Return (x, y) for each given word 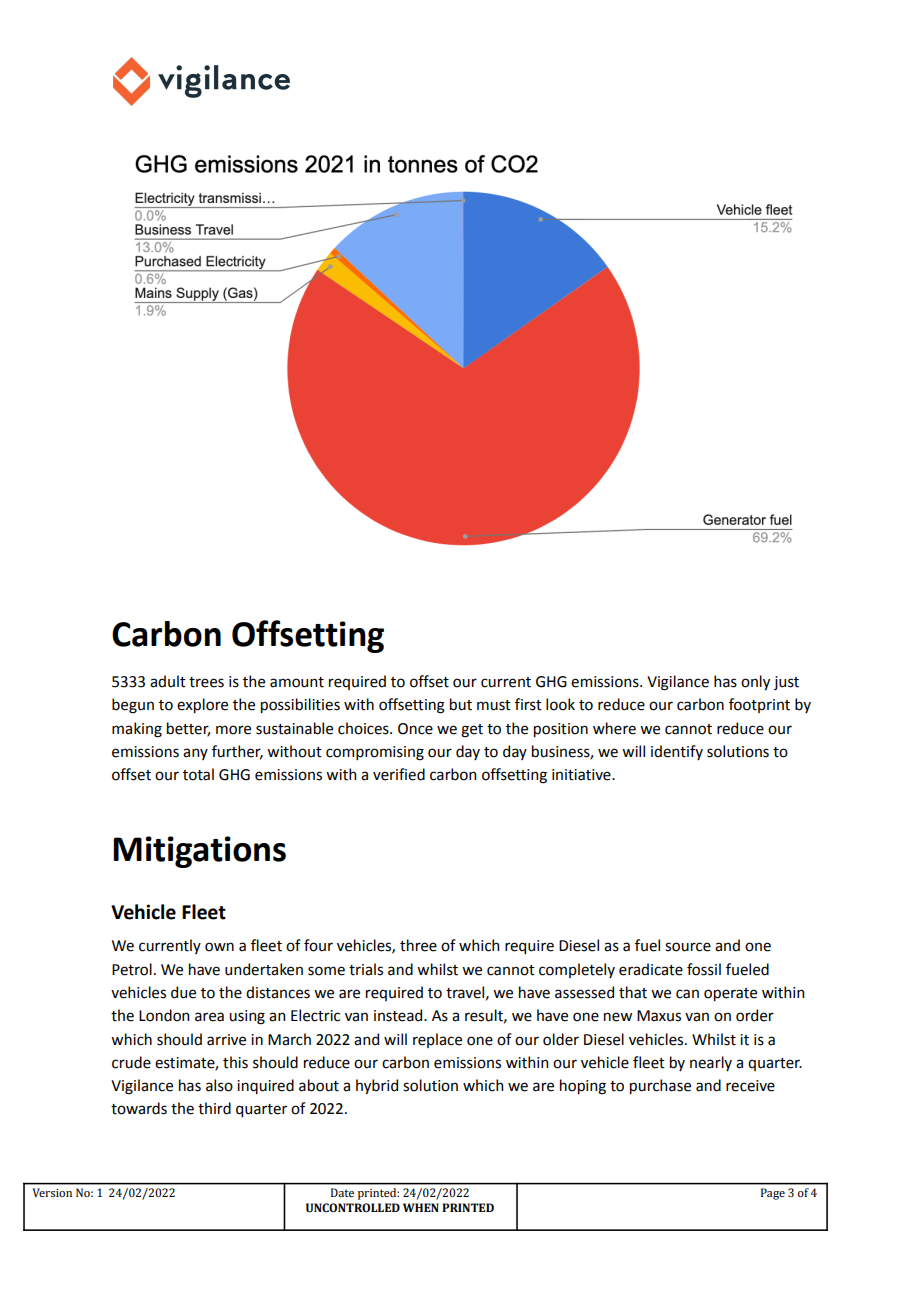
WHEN (421, 1207)
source (688, 947)
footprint (759, 705)
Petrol (132, 969)
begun (133, 706)
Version (52, 1192)
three (418, 945)
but (461, 704)
